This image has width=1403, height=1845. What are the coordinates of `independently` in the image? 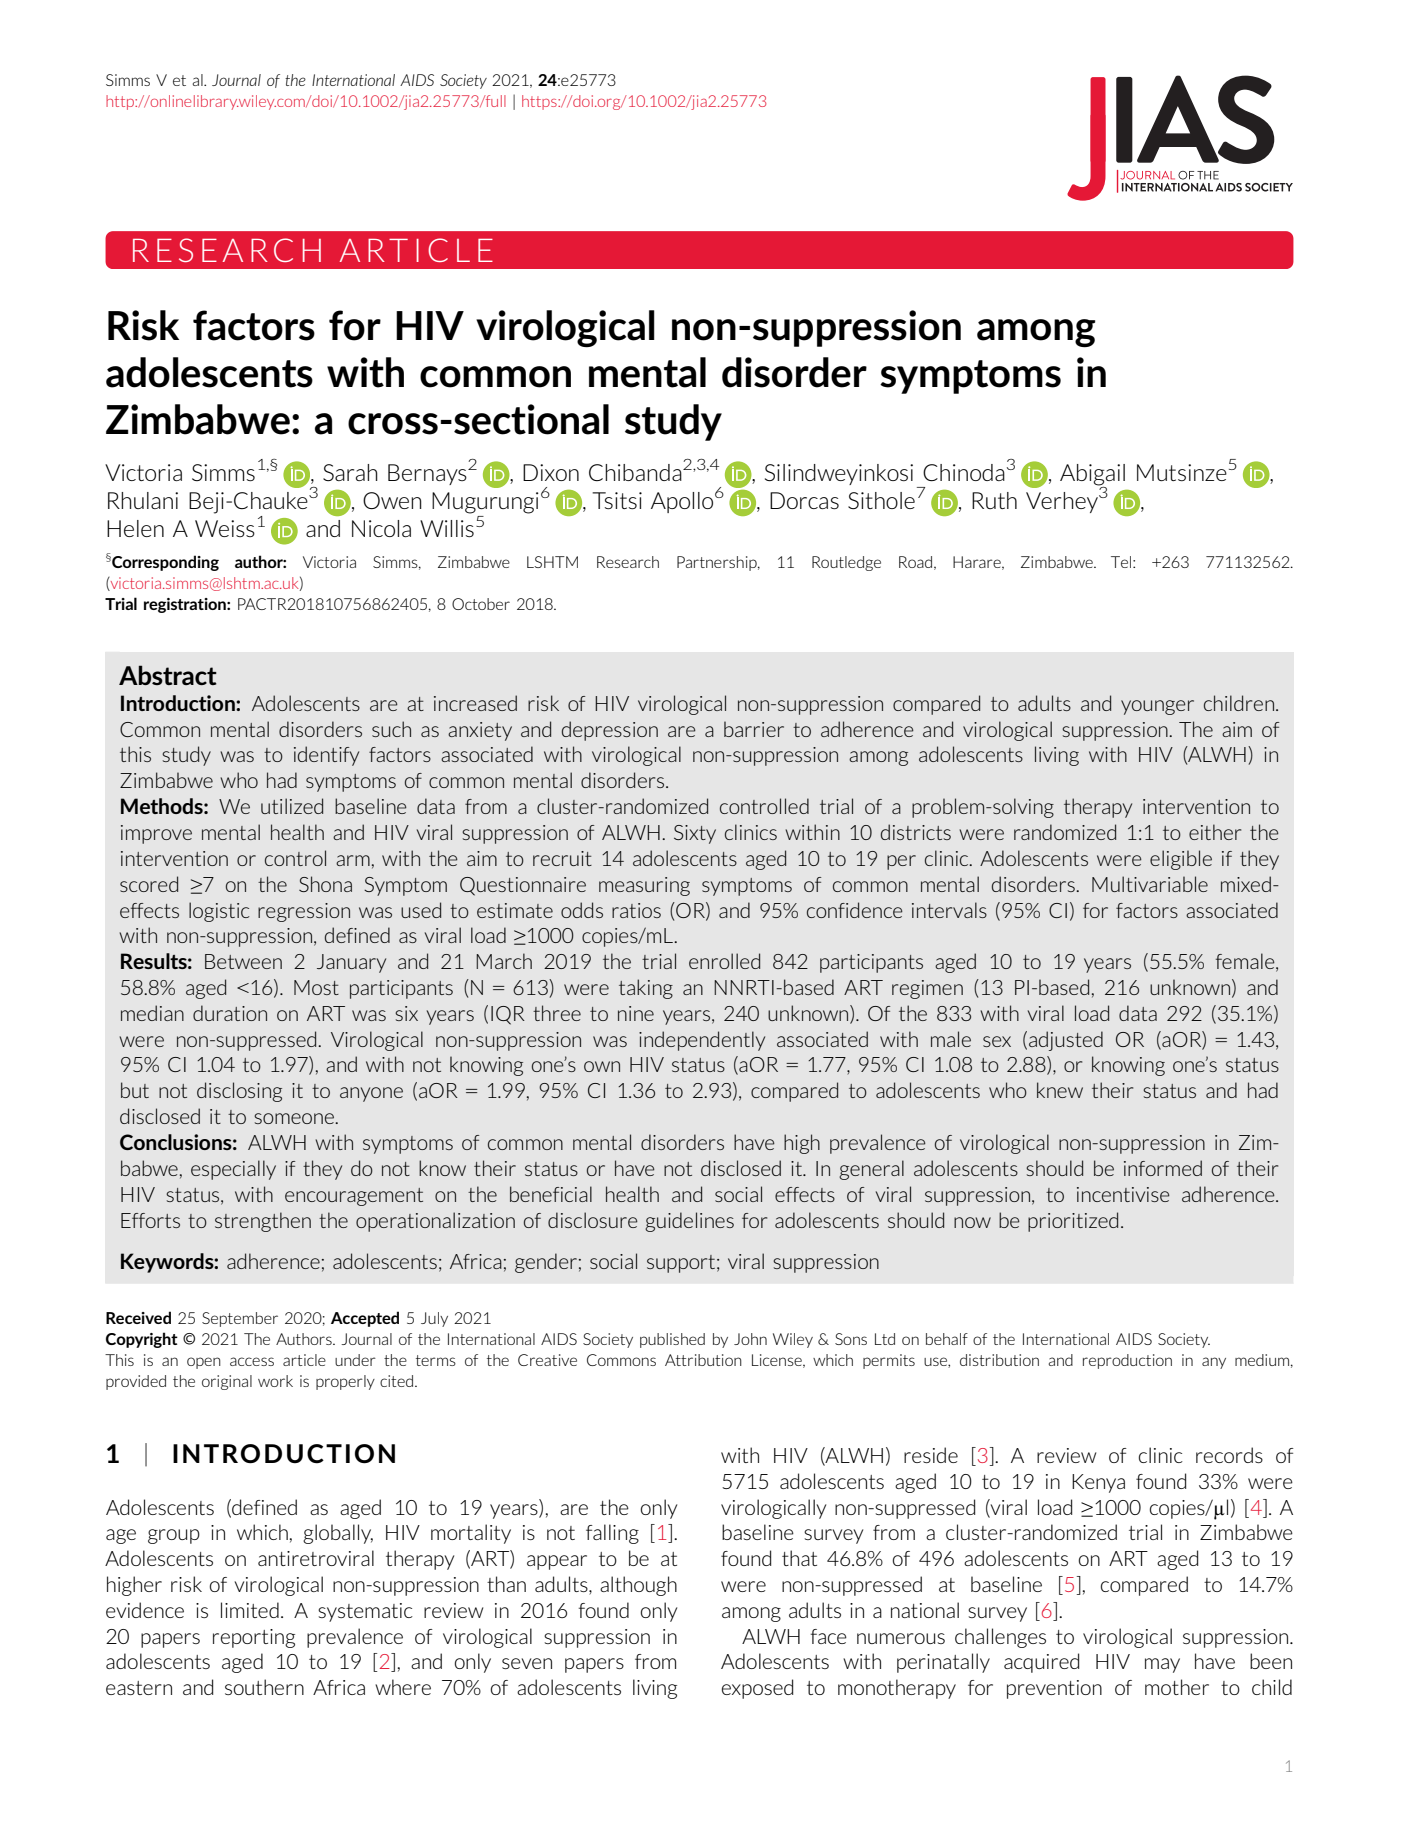 It's located at (702, 1041).
